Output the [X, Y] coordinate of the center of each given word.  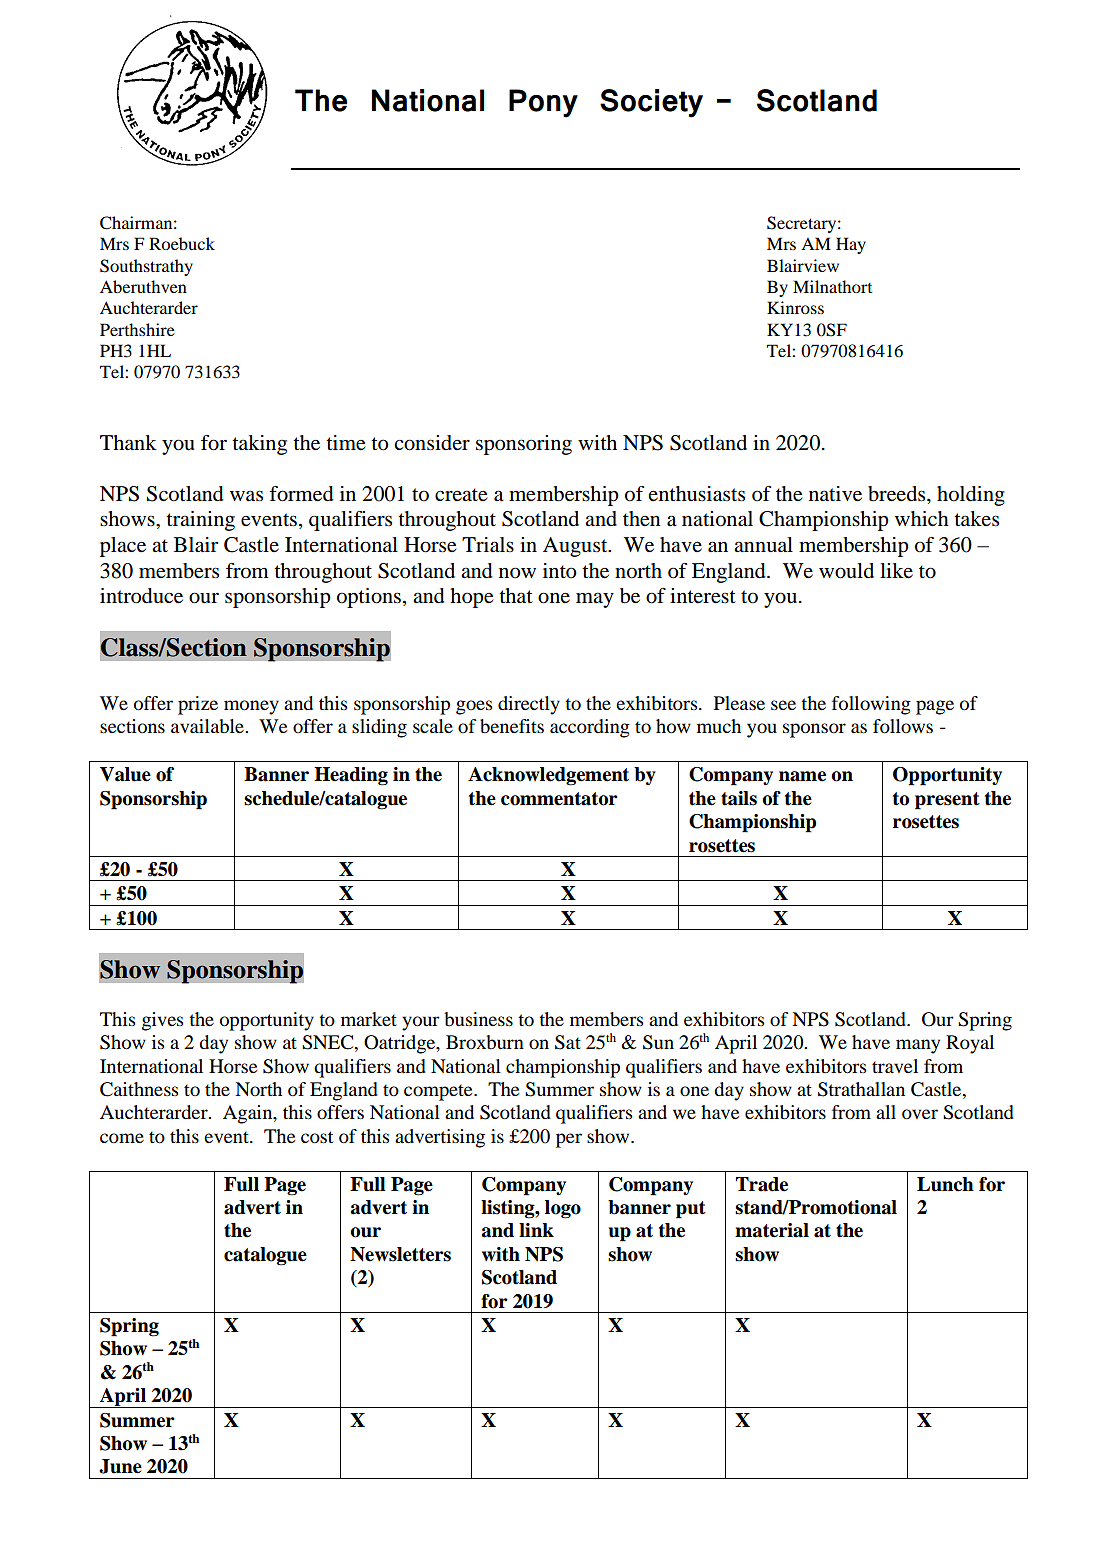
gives [162, 1021]
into [560, 571]
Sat [568, 1042]
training [200, 521]
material [772, 1230]
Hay [851, 245]
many [918, 1046]
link [536, 1230]
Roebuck [182, 243]
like [896, 570]
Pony [543, 103]
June [120, 1466]
